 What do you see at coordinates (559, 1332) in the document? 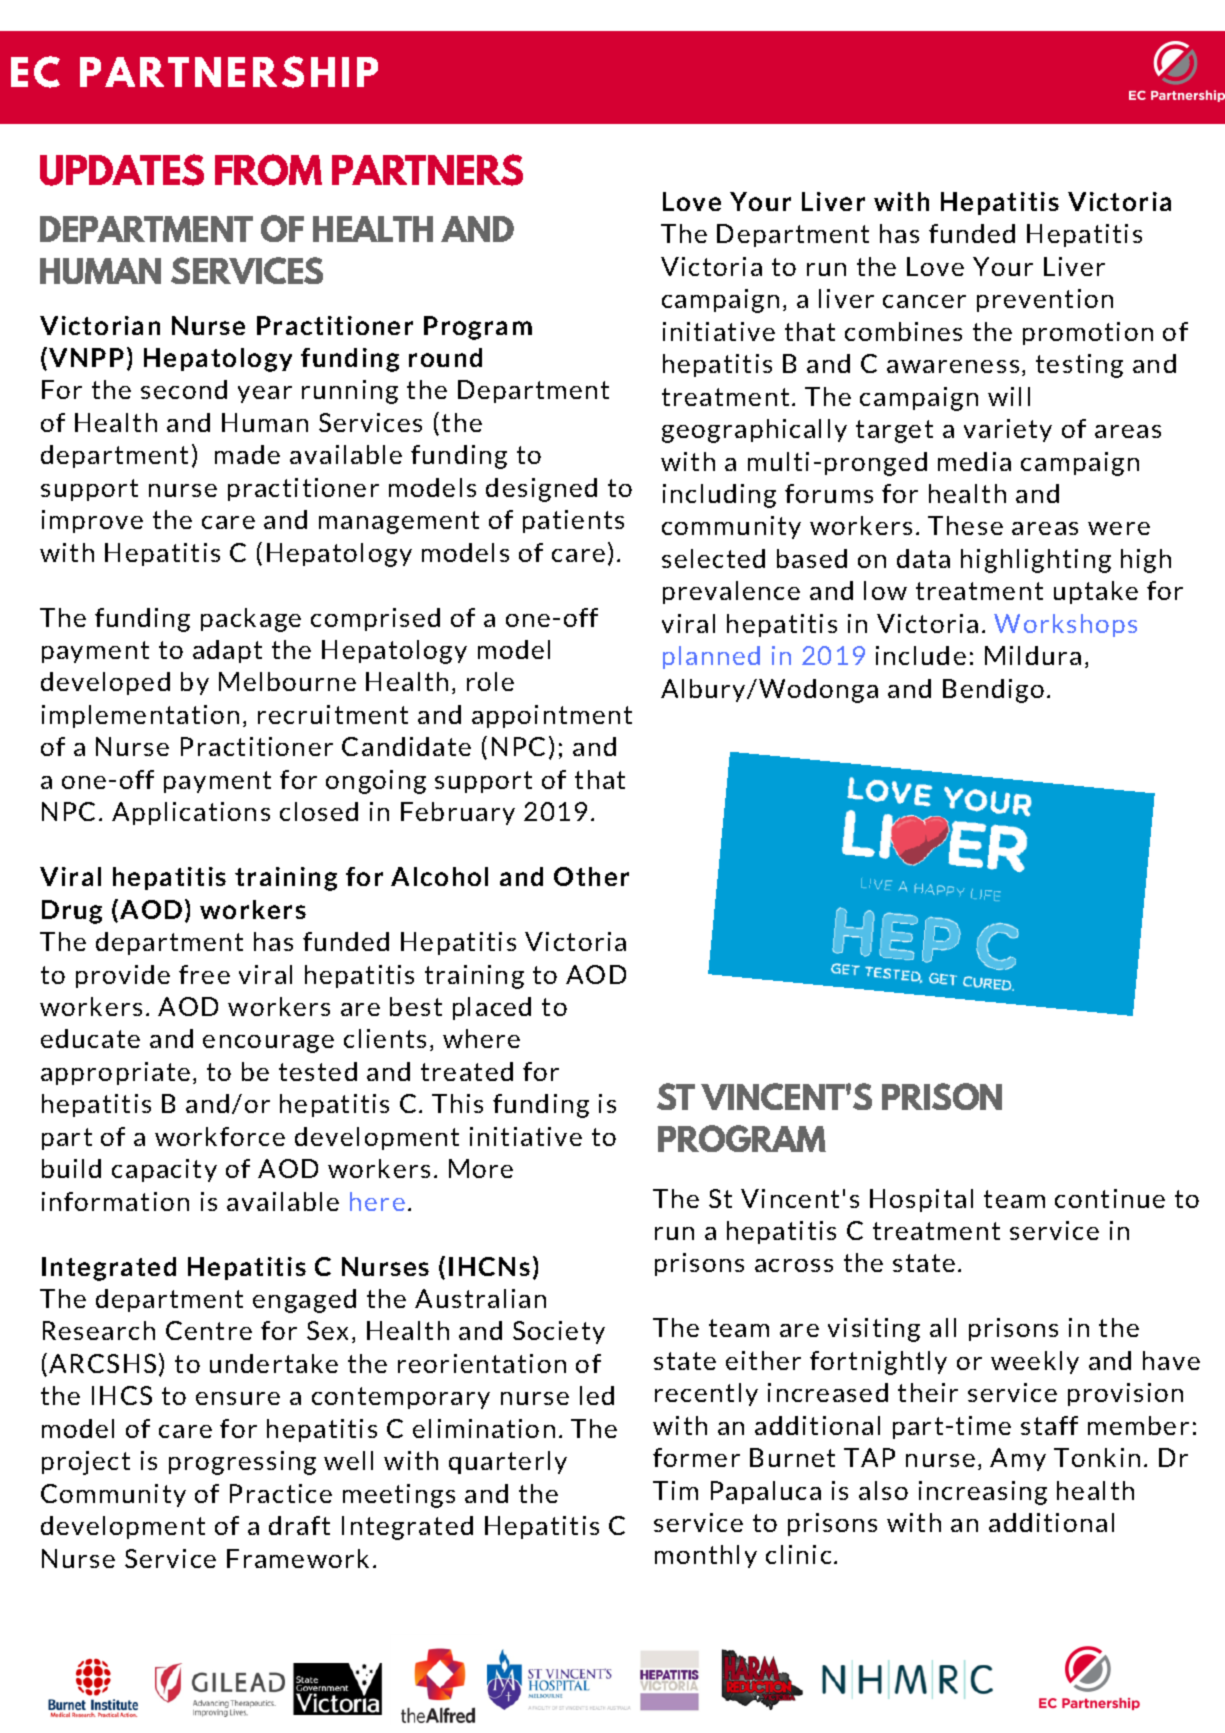
I see `Society` at bounding box center [559, 1332].
